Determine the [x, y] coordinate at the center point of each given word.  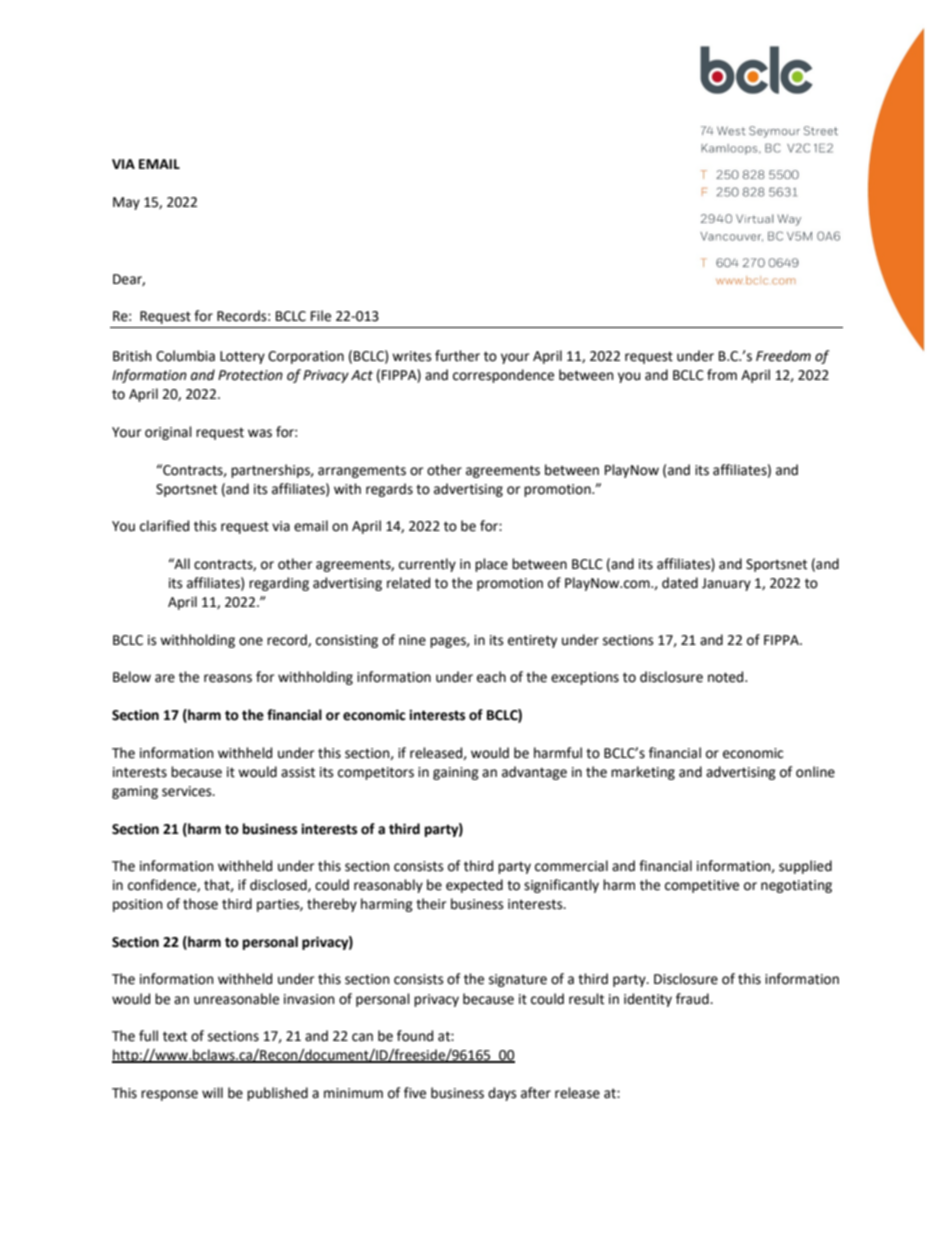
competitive [702, 886]
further [457, 356]
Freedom [783, 356]
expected [474, 886]
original [168, 433]
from [722, 375]
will [212, 1092]
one [251, 641]
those [200, 904]
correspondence [503, 376]
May [126, 203]
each [491, 677]
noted [727, 677]
